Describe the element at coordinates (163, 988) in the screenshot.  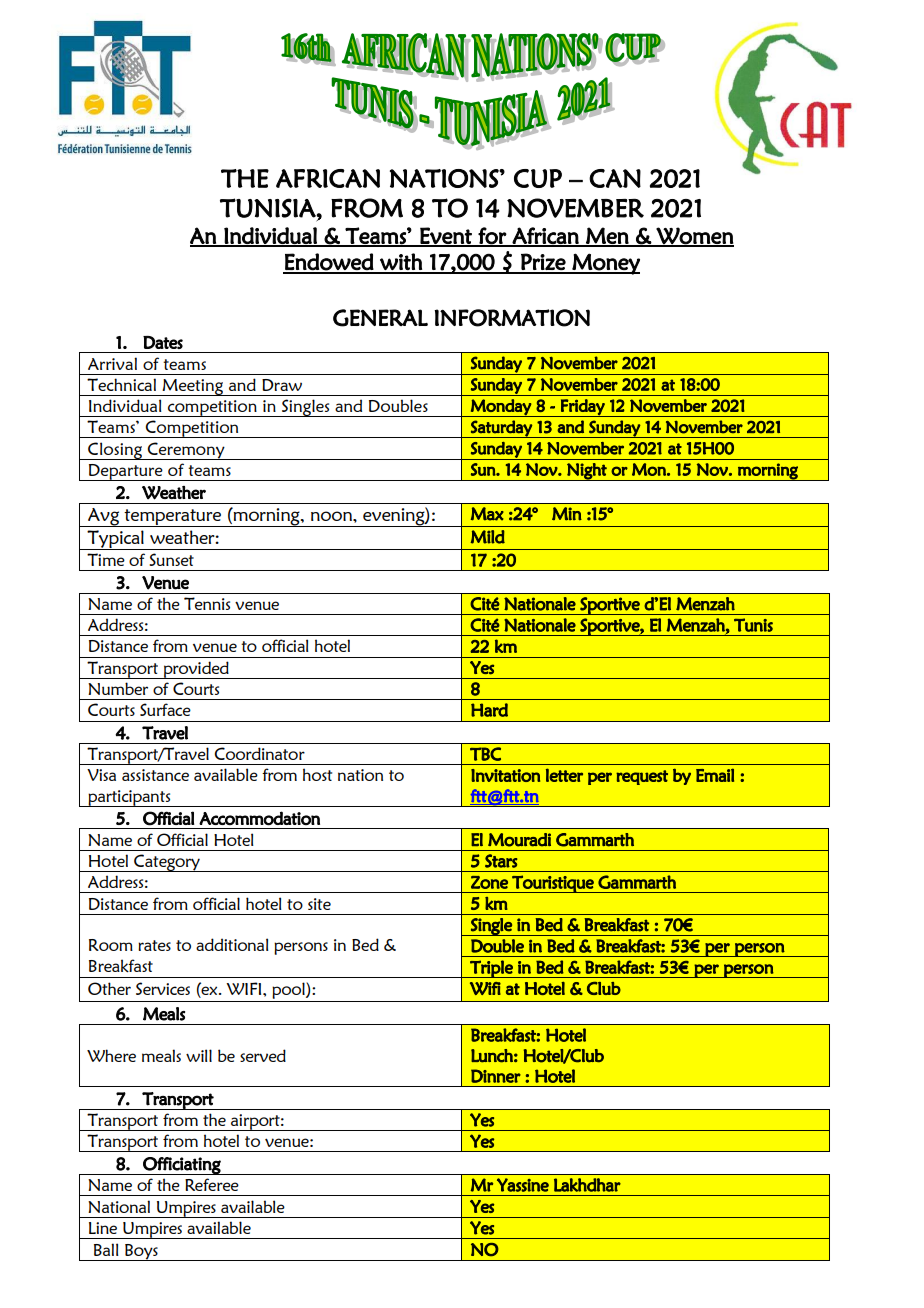
I see `Services` at that location.
